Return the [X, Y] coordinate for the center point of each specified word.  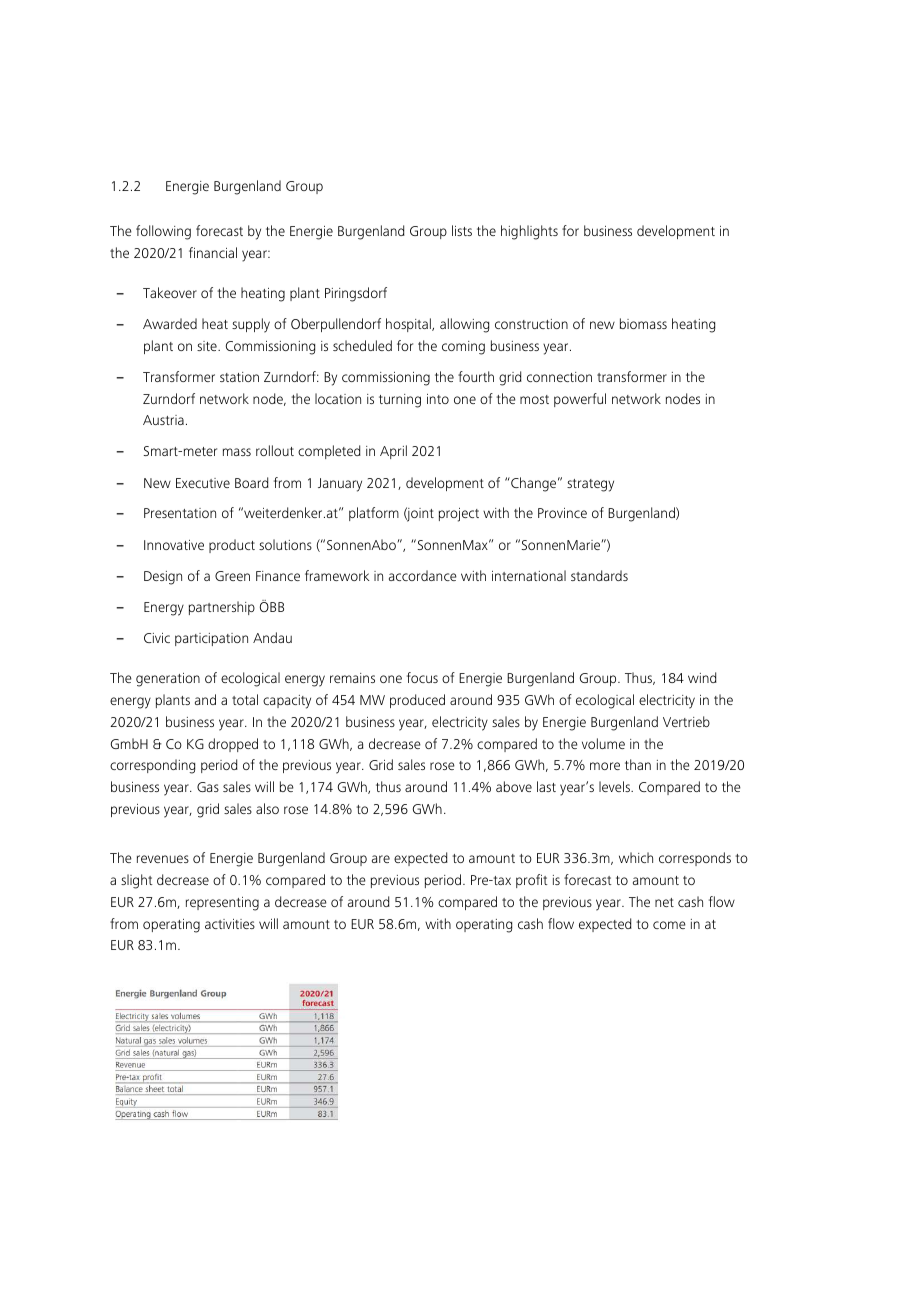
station [239, 377]
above [514, 786]
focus [422, 677]
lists [462, 230]
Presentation [180, 513]
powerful [580, 400]
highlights [529, 232]
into [438, 399]
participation [211, 639]
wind [702, 677]
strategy [590, 485]
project [459, 515]
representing [222, 904]
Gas [208, 787]
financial [213, 252]
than [638, 764]
